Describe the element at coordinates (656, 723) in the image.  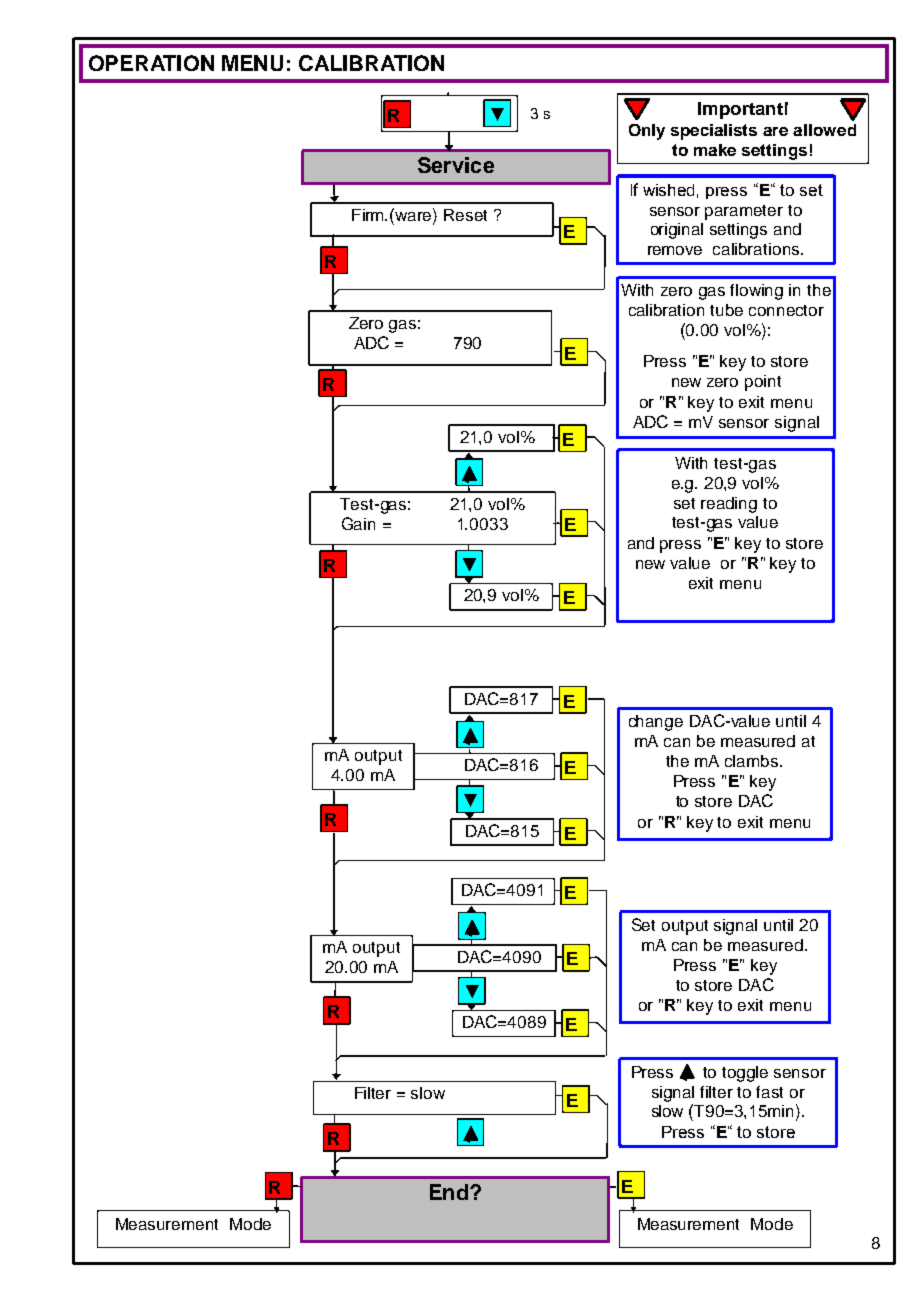
I see `change` at that location.
